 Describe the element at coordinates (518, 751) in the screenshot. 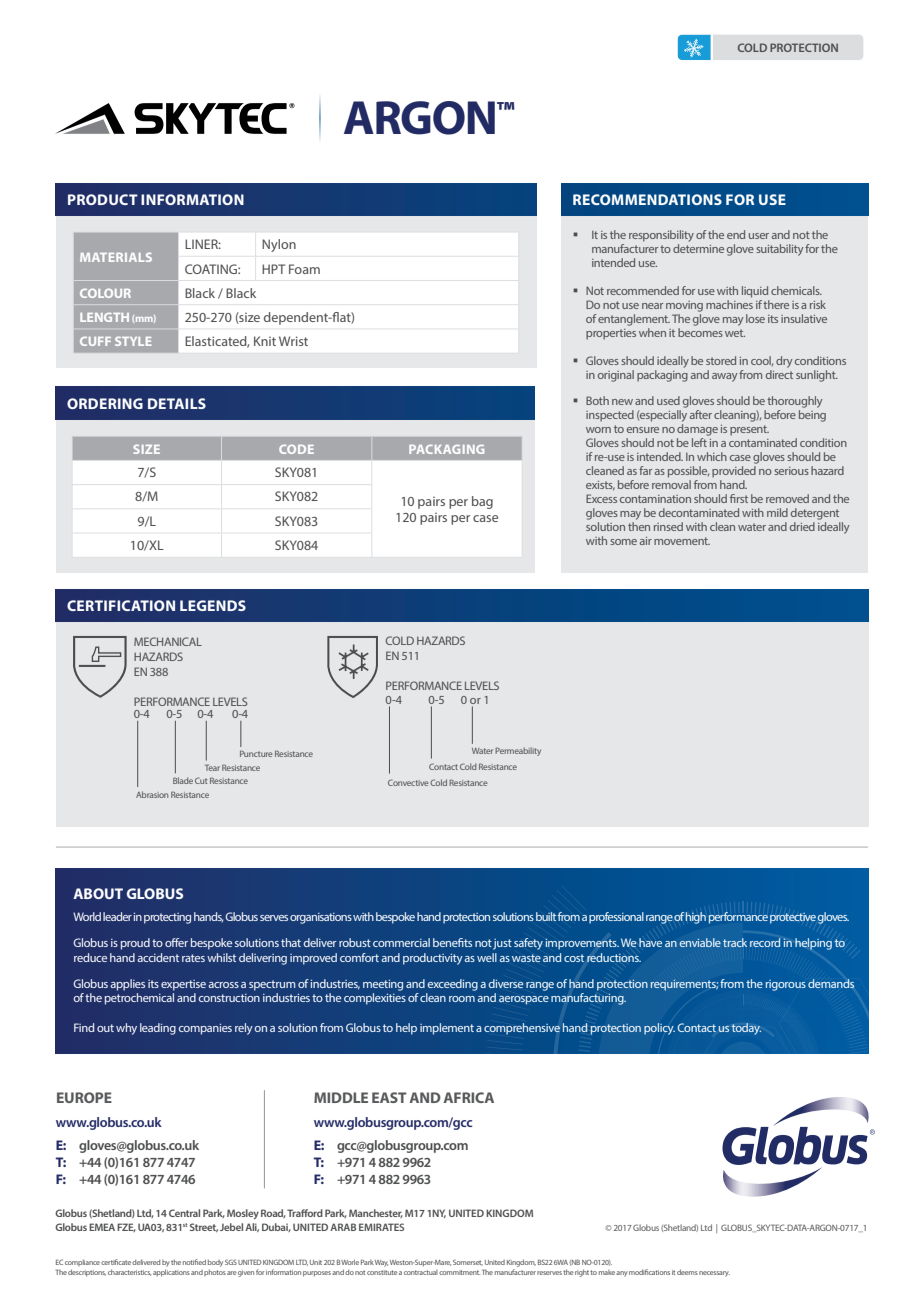

I see `Permeability` at that location.
